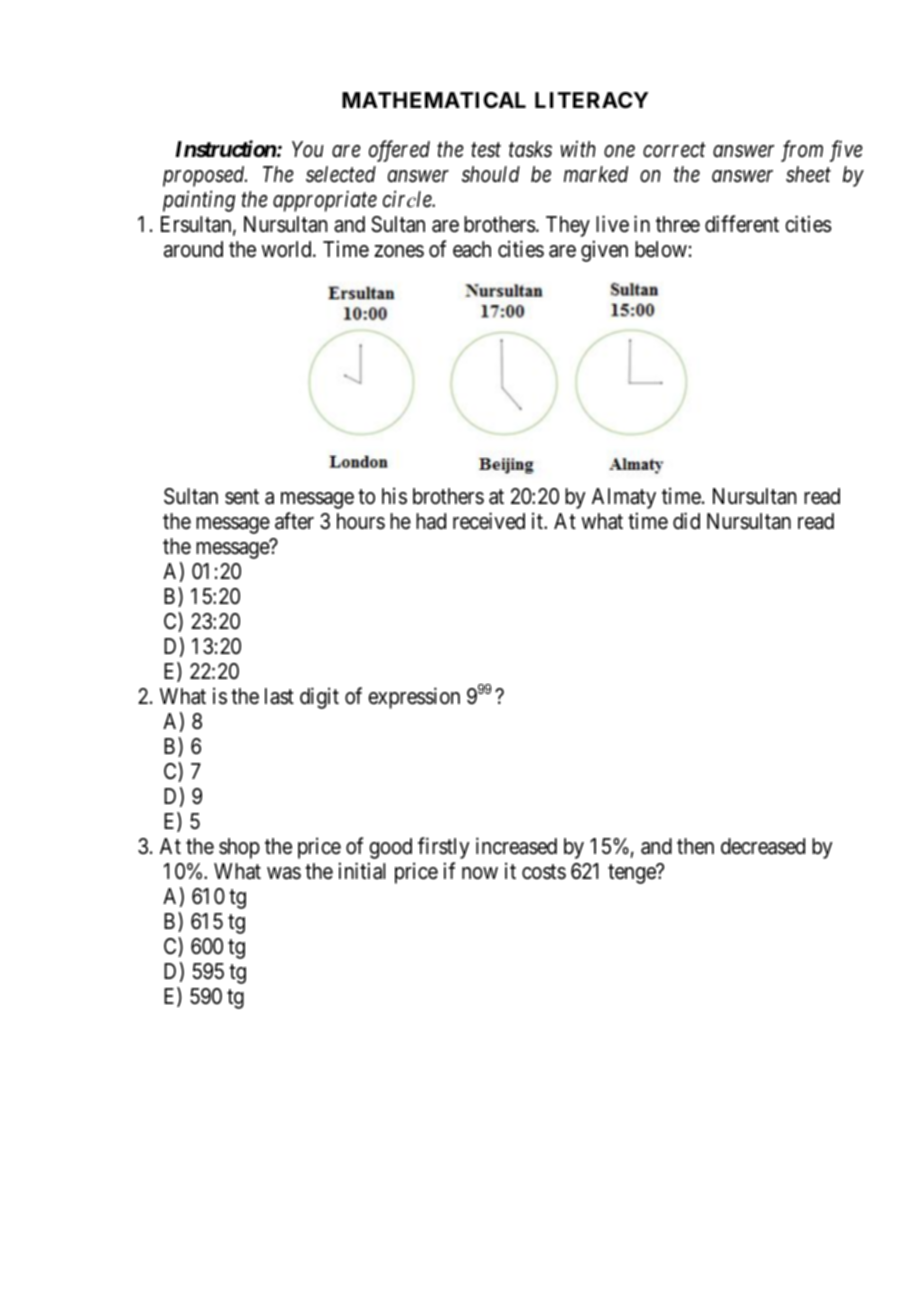  I want to click on sent, so click(242, 497).
